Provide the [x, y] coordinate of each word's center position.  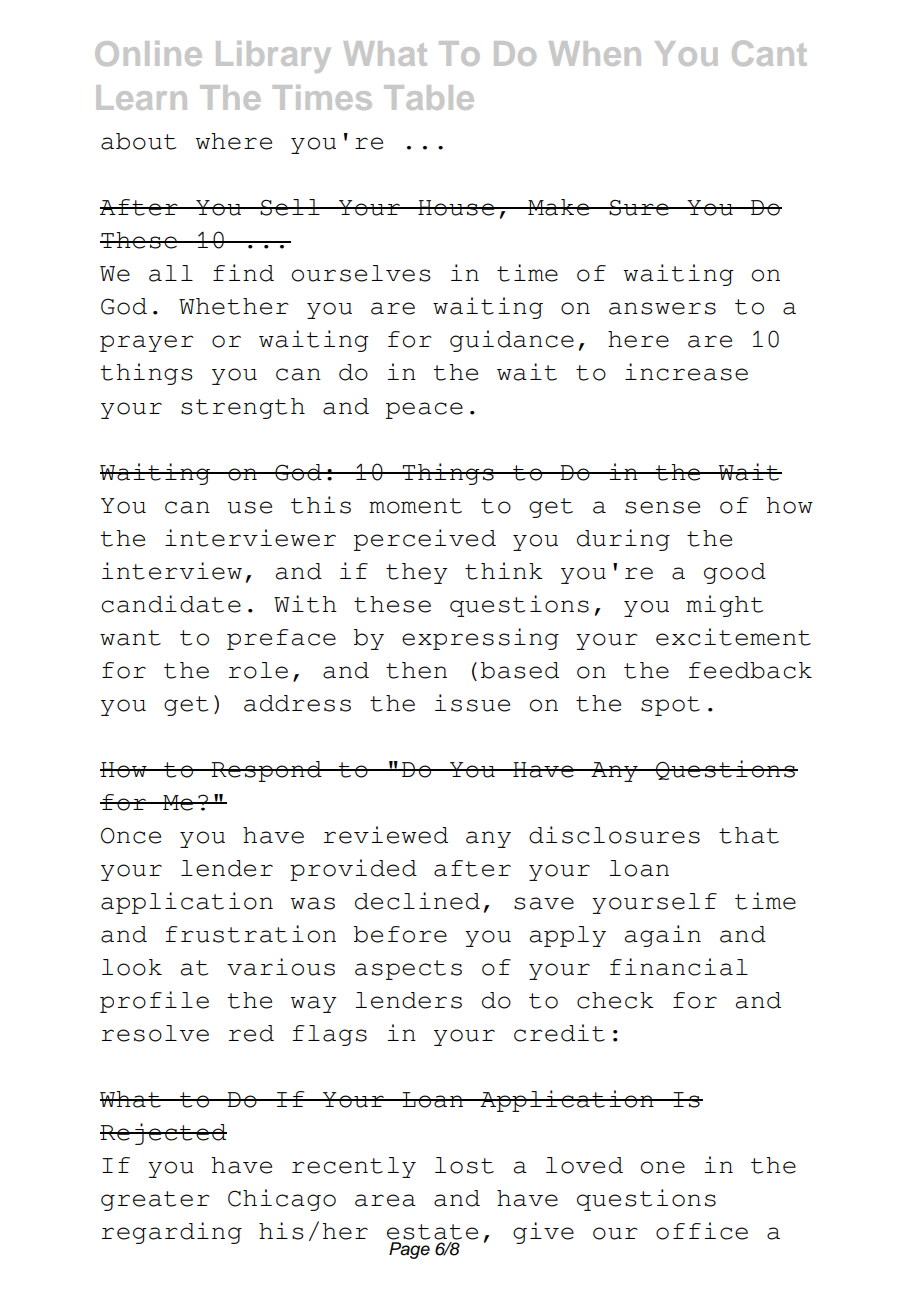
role [258, 670]
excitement [733, 637]
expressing [480, 639]
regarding [172, 1233]
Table [429, 97]
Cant [769, 53]
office [702, 1231]
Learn [141, 97]
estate [432, 1232]
